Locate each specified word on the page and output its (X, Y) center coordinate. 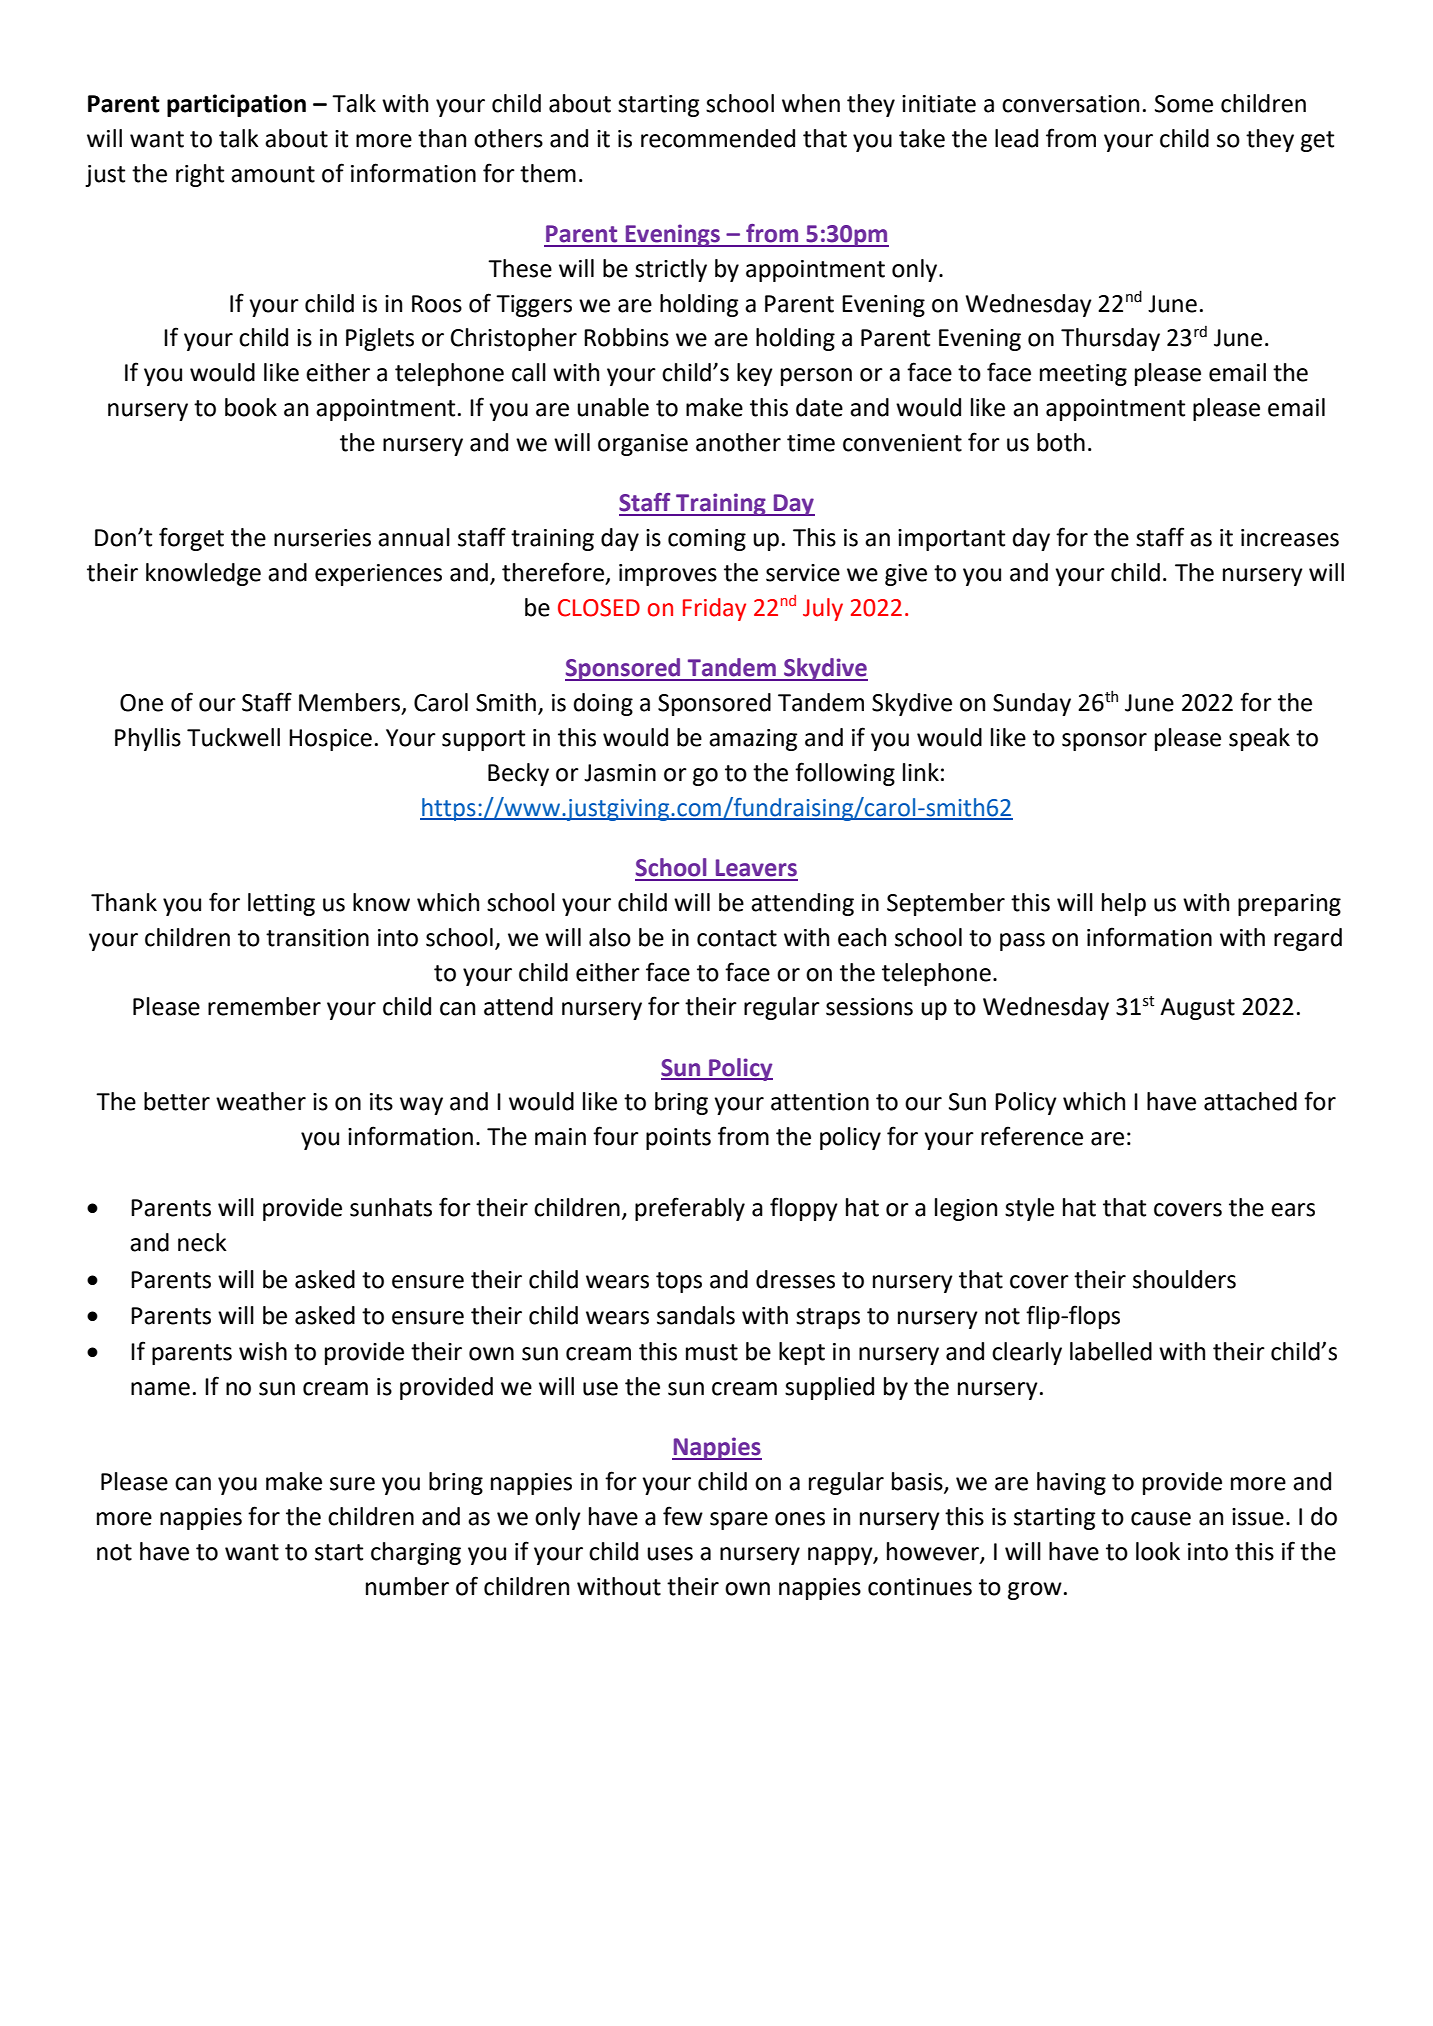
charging (416, 1553)
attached (1250, 1101)
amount (273, 174)
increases (1290, 538)
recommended (718, 138)
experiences (378, 575)
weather (261, 1101)
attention (820, 1102)
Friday (714, 609)
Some (1184, 104)
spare (739, 1521)
